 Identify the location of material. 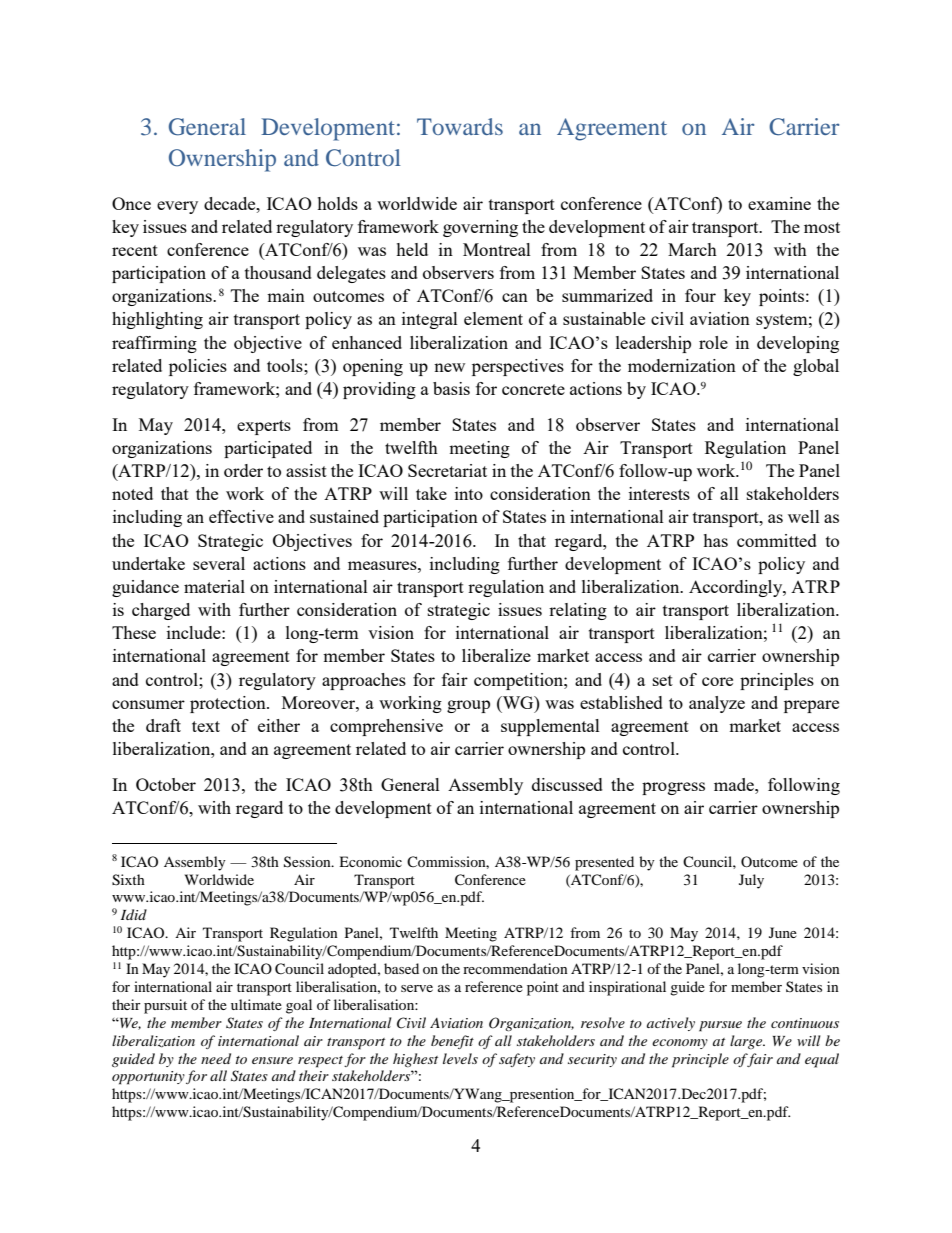
(214, 586).
